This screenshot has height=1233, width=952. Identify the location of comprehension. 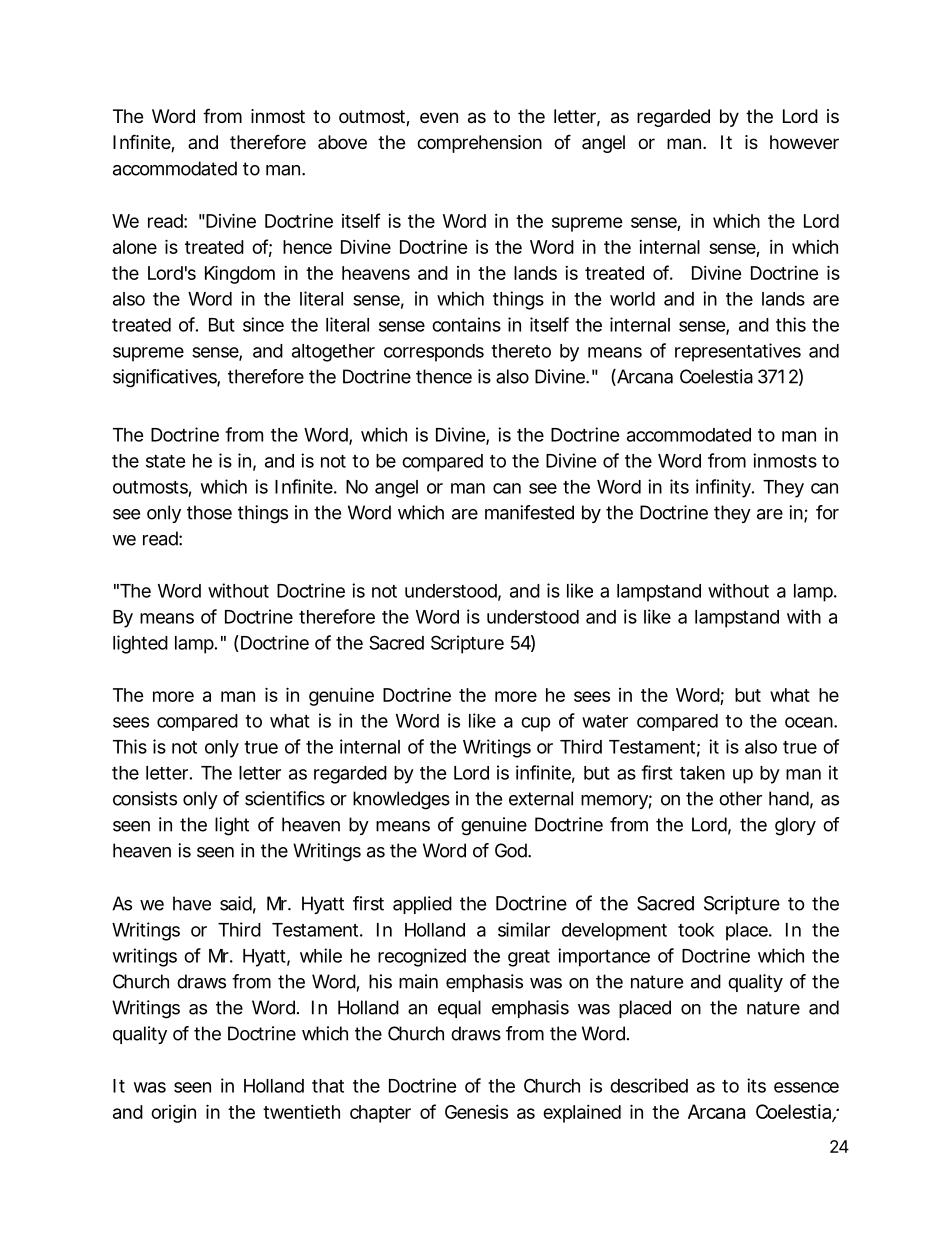
(479, 144).
